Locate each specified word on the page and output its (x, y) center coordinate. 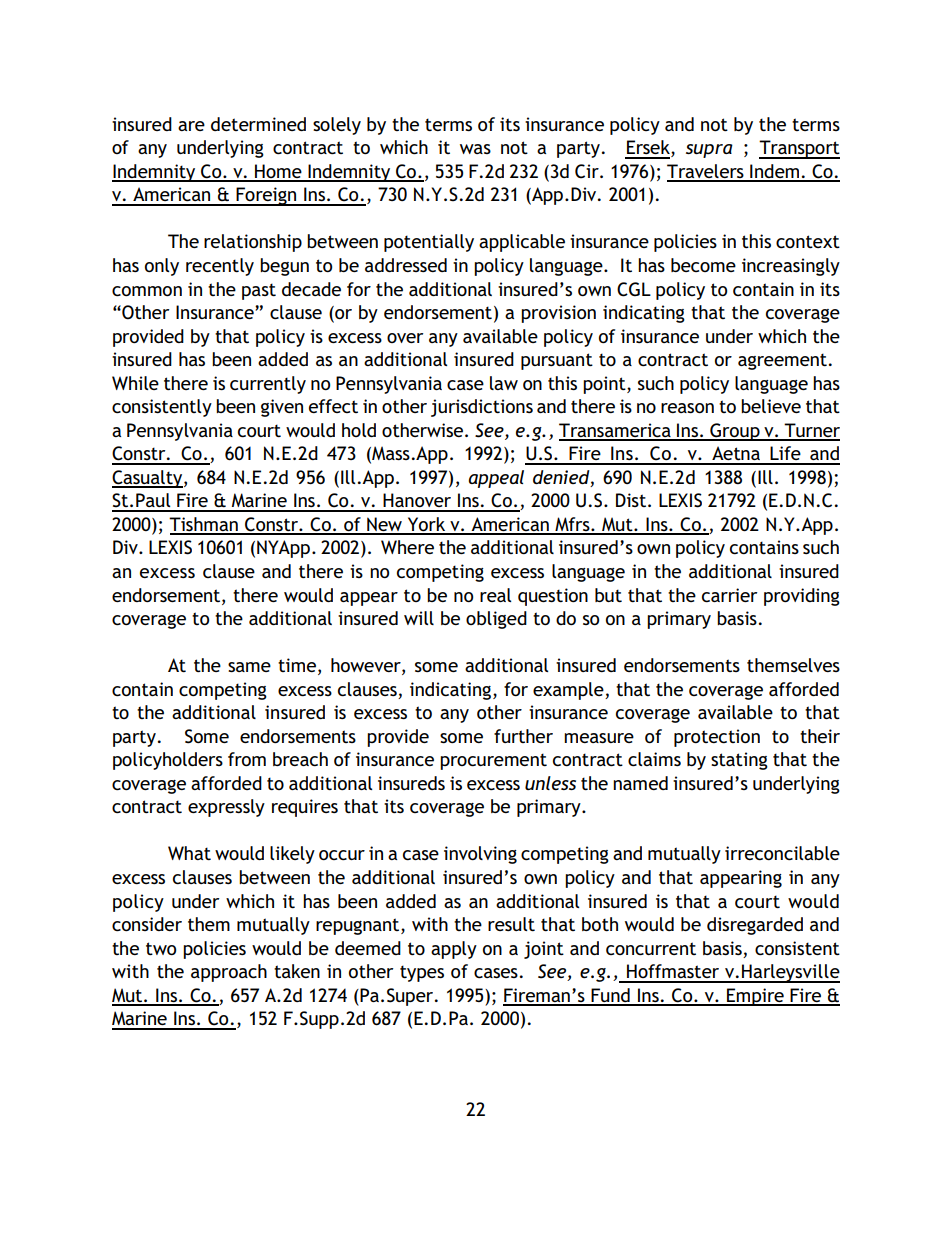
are (191, 126)
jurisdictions (482, 408)
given (282, 408)
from (247, 759)
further (523, 736)
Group (735, 432)
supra (709, 151)
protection (717, 738)
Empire (755, 997)
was (475, 149)
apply (454, 950)
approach (229, 973)
